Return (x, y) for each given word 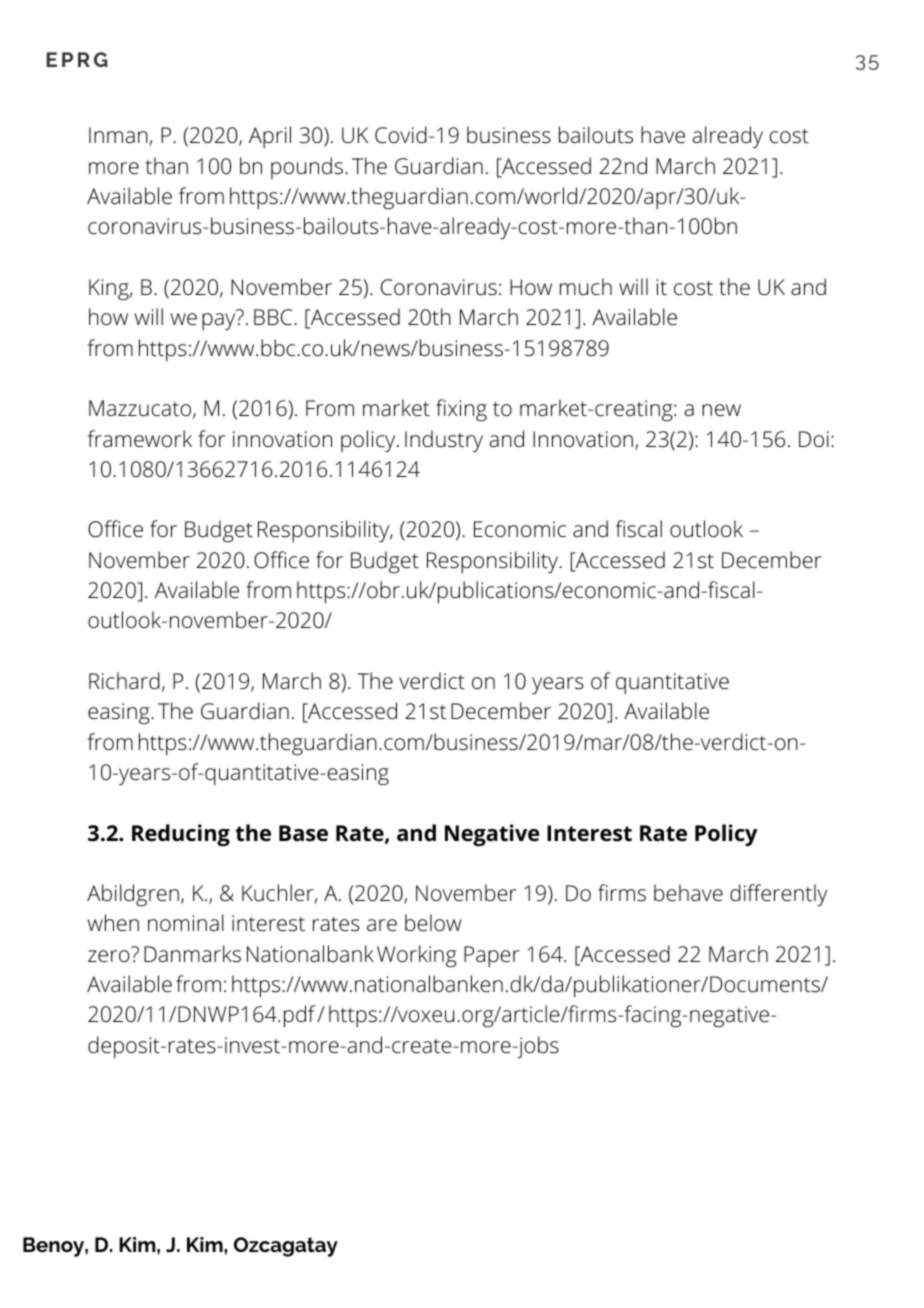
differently (779, 895)
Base (303, 833)
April (270, 137)
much (586, 287)
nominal (186, 923)
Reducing (181, 835)
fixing (461, 410)
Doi (814, 439)
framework (140, 439)
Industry (444, 441)
